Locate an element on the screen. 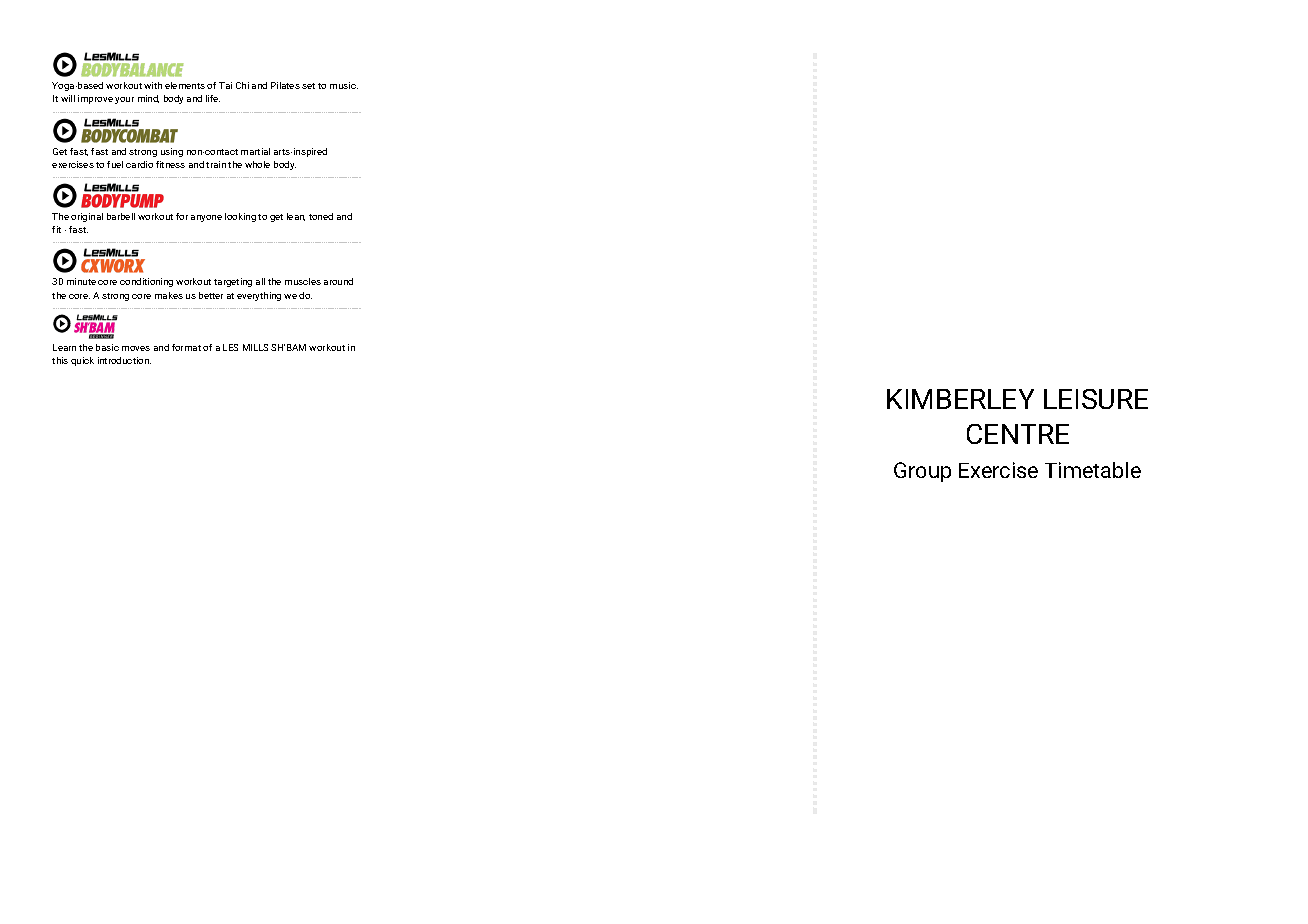  life is located at coordinates (213, 98).
